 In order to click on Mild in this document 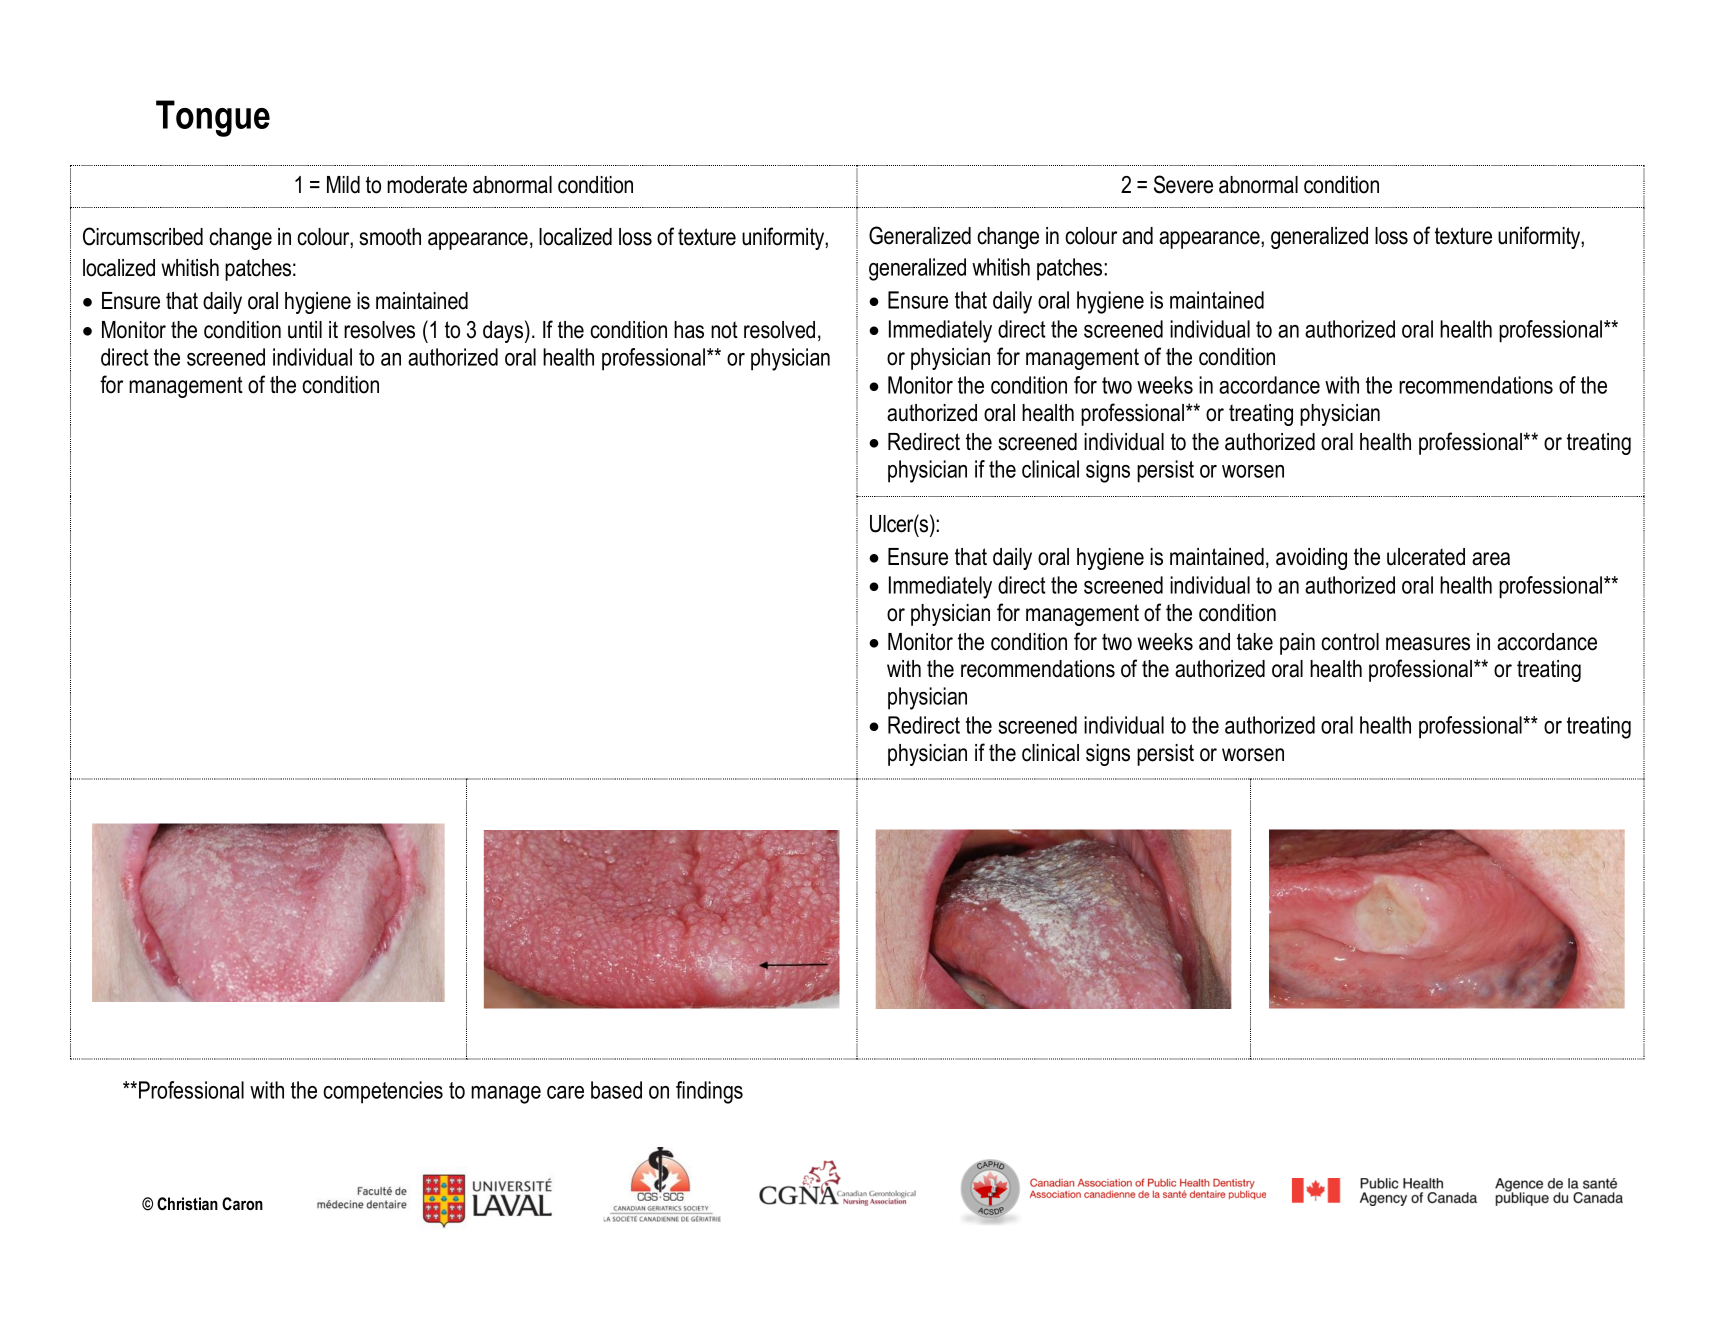, I will do `click(343, 185)`.
